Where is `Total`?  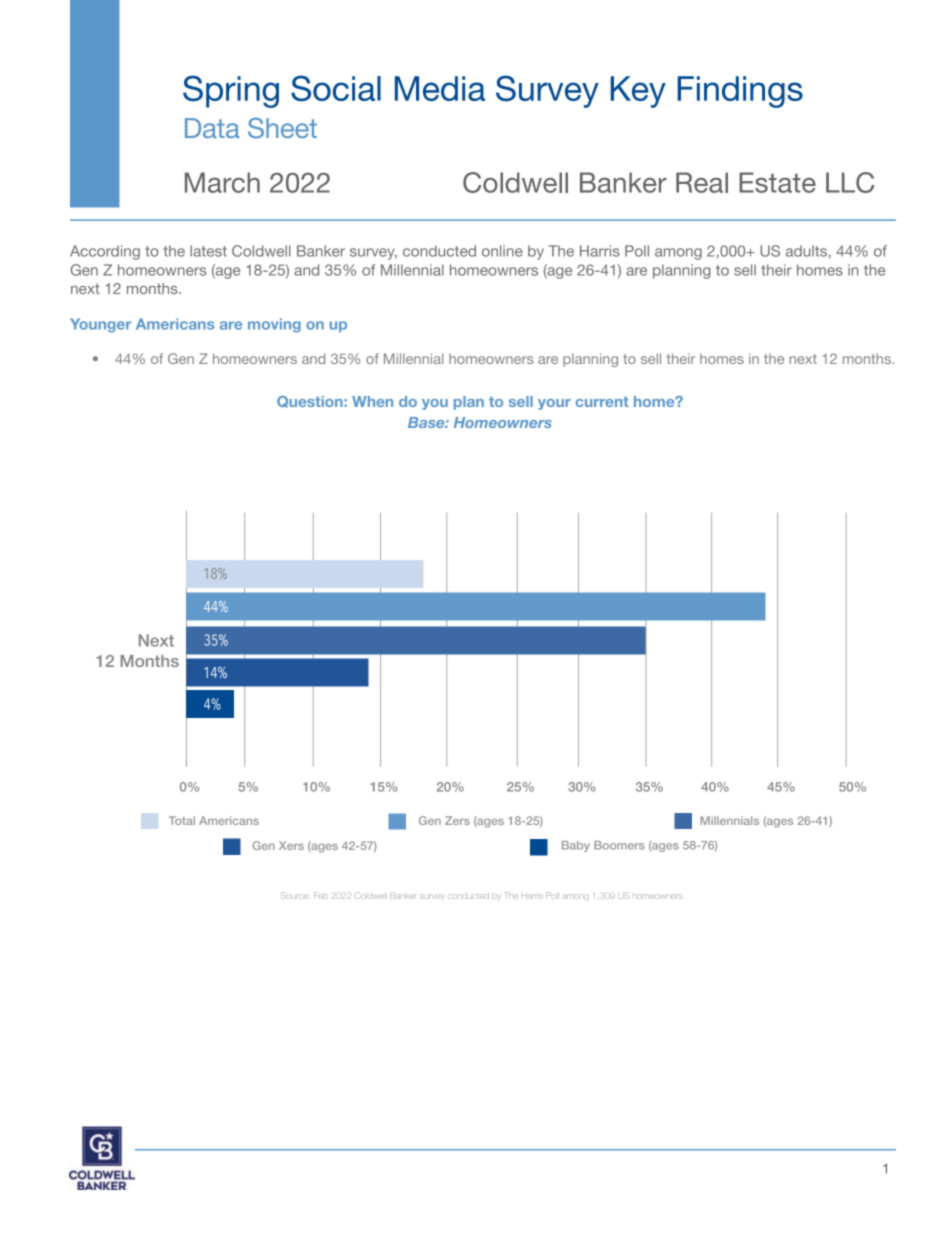 Total is located at coordinates (182, 820).
